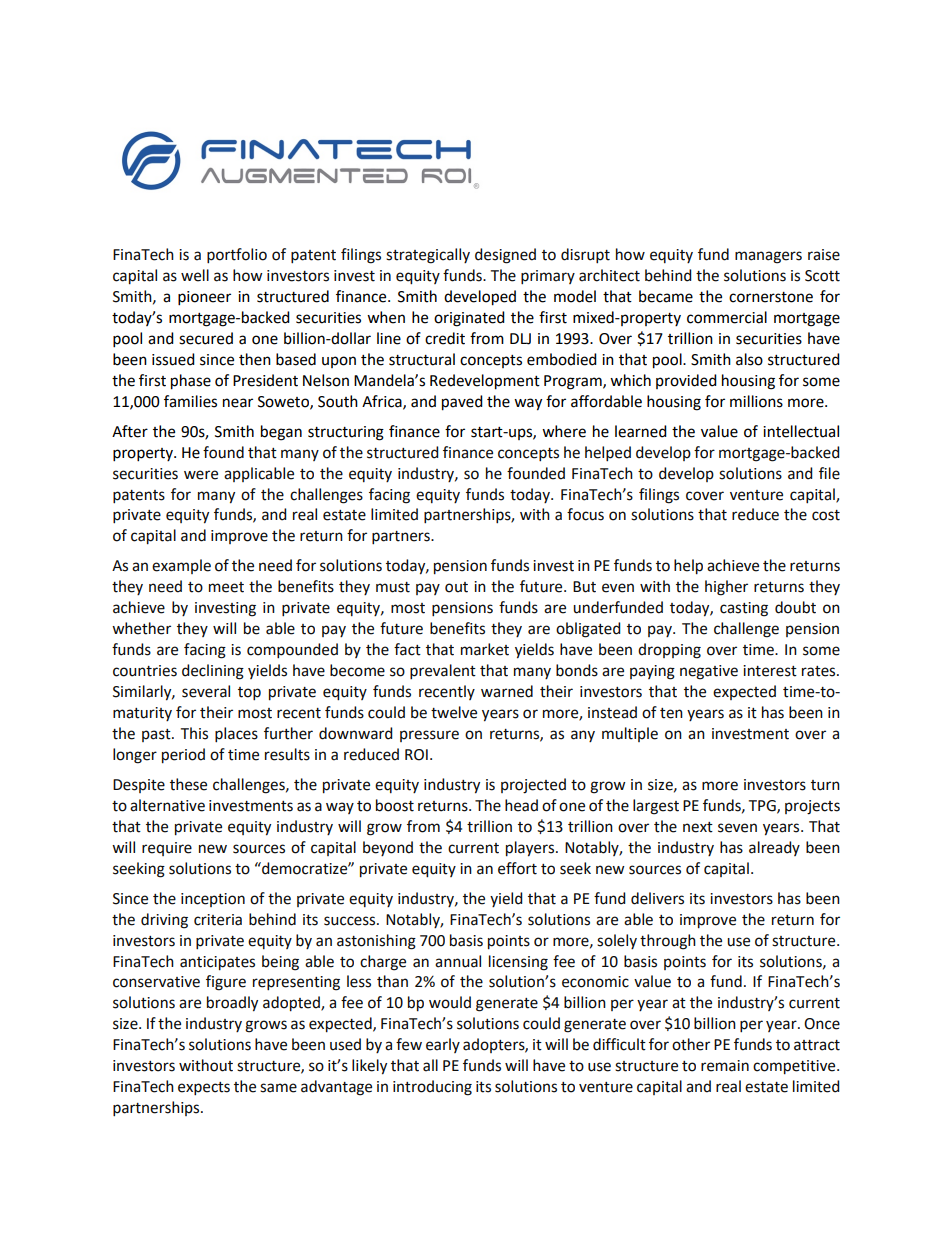 This image has width=952, height=1233. Describe the element at coordinates (505, 256) in the image. I see `designed` at that location.
